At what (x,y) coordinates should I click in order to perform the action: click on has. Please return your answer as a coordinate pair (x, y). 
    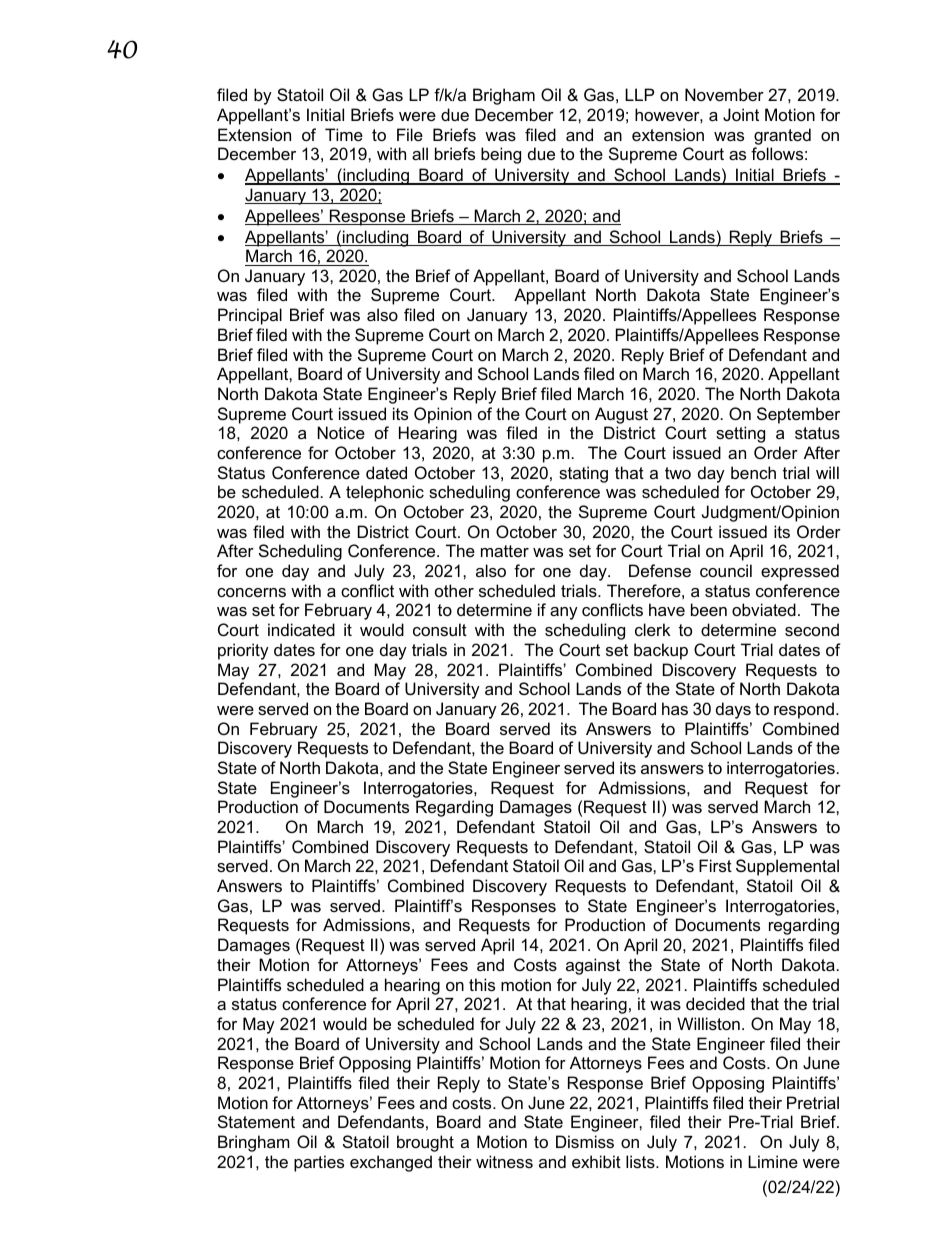
    Looking at the image, I should click on (675, 708).
